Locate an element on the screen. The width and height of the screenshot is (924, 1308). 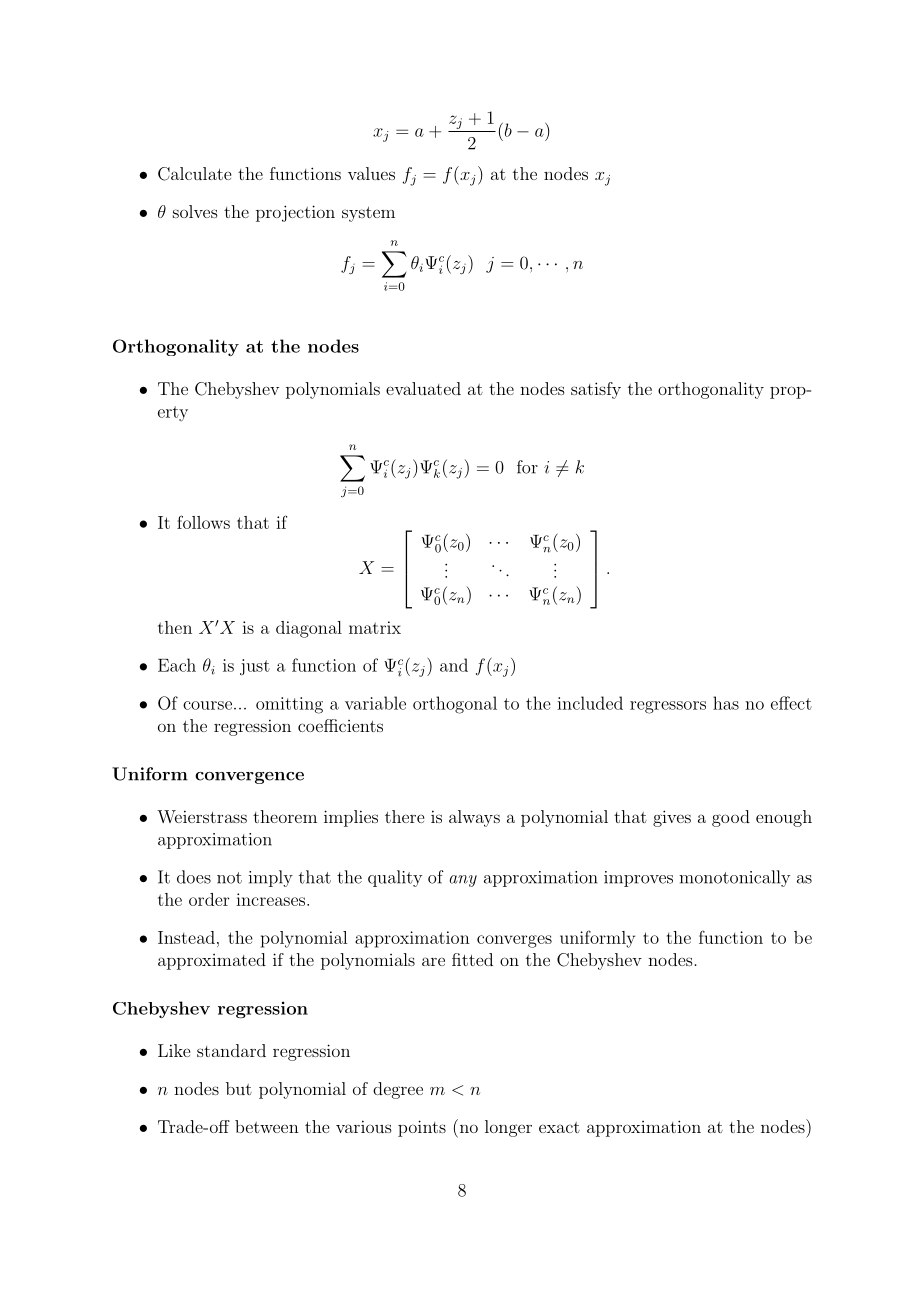
has is located at coordinates (726, 703).
